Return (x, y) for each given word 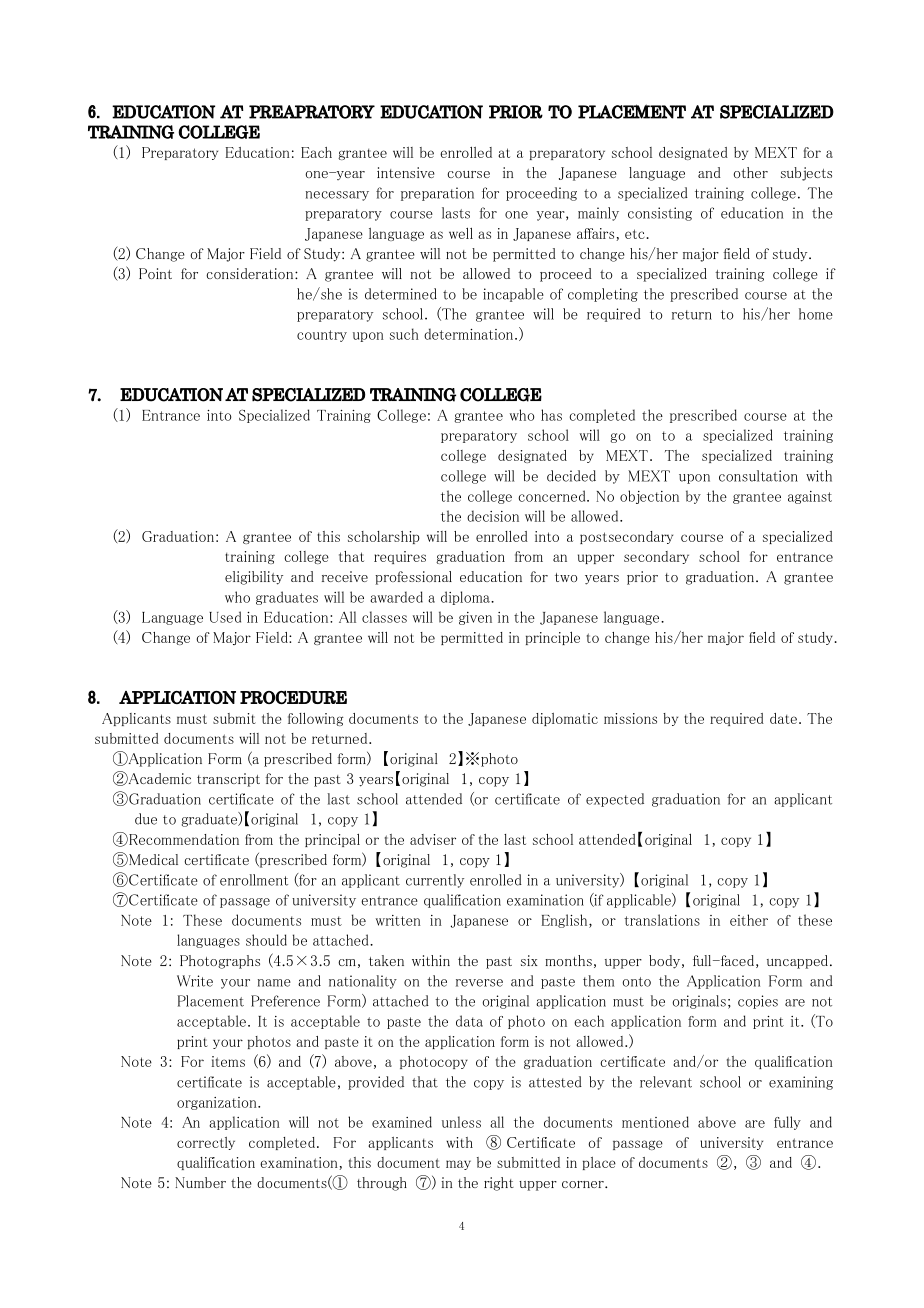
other (750, 172)
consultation (758, 476)
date (783, 718)
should (266, 940)
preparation (437, 194)
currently (435, 881)
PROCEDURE (293, 697)
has (551, 415)
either (749, 920)
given (475, 618)
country (322, 336)
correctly (206, 1143)
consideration (251, 273)
